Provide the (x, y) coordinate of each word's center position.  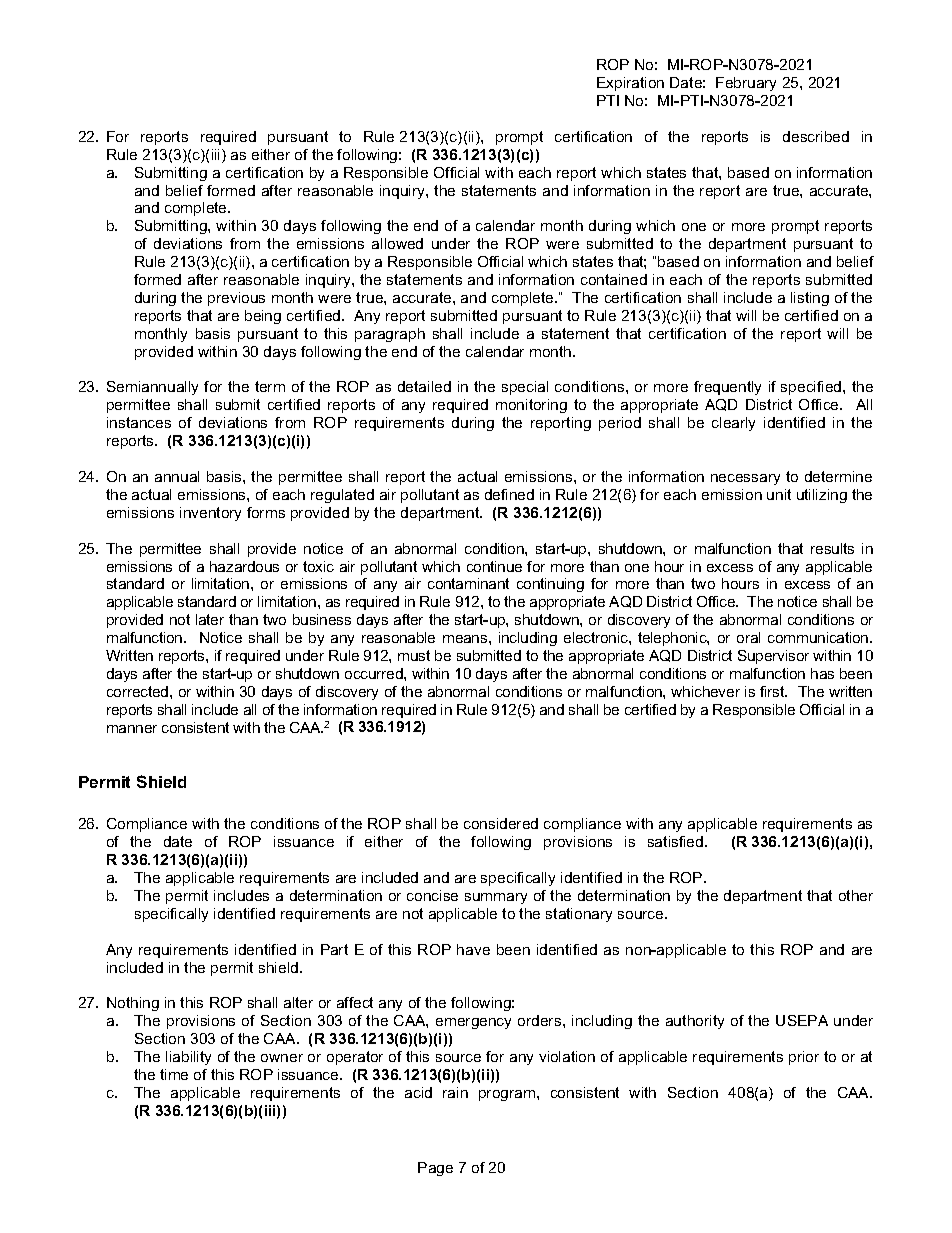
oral (748, 637)
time (174, 1074)
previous (236, 299)
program (508, 1095)
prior (804, 1058)
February (746, 84)
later (210, 619)
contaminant (468, 583)
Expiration (630, 84)
